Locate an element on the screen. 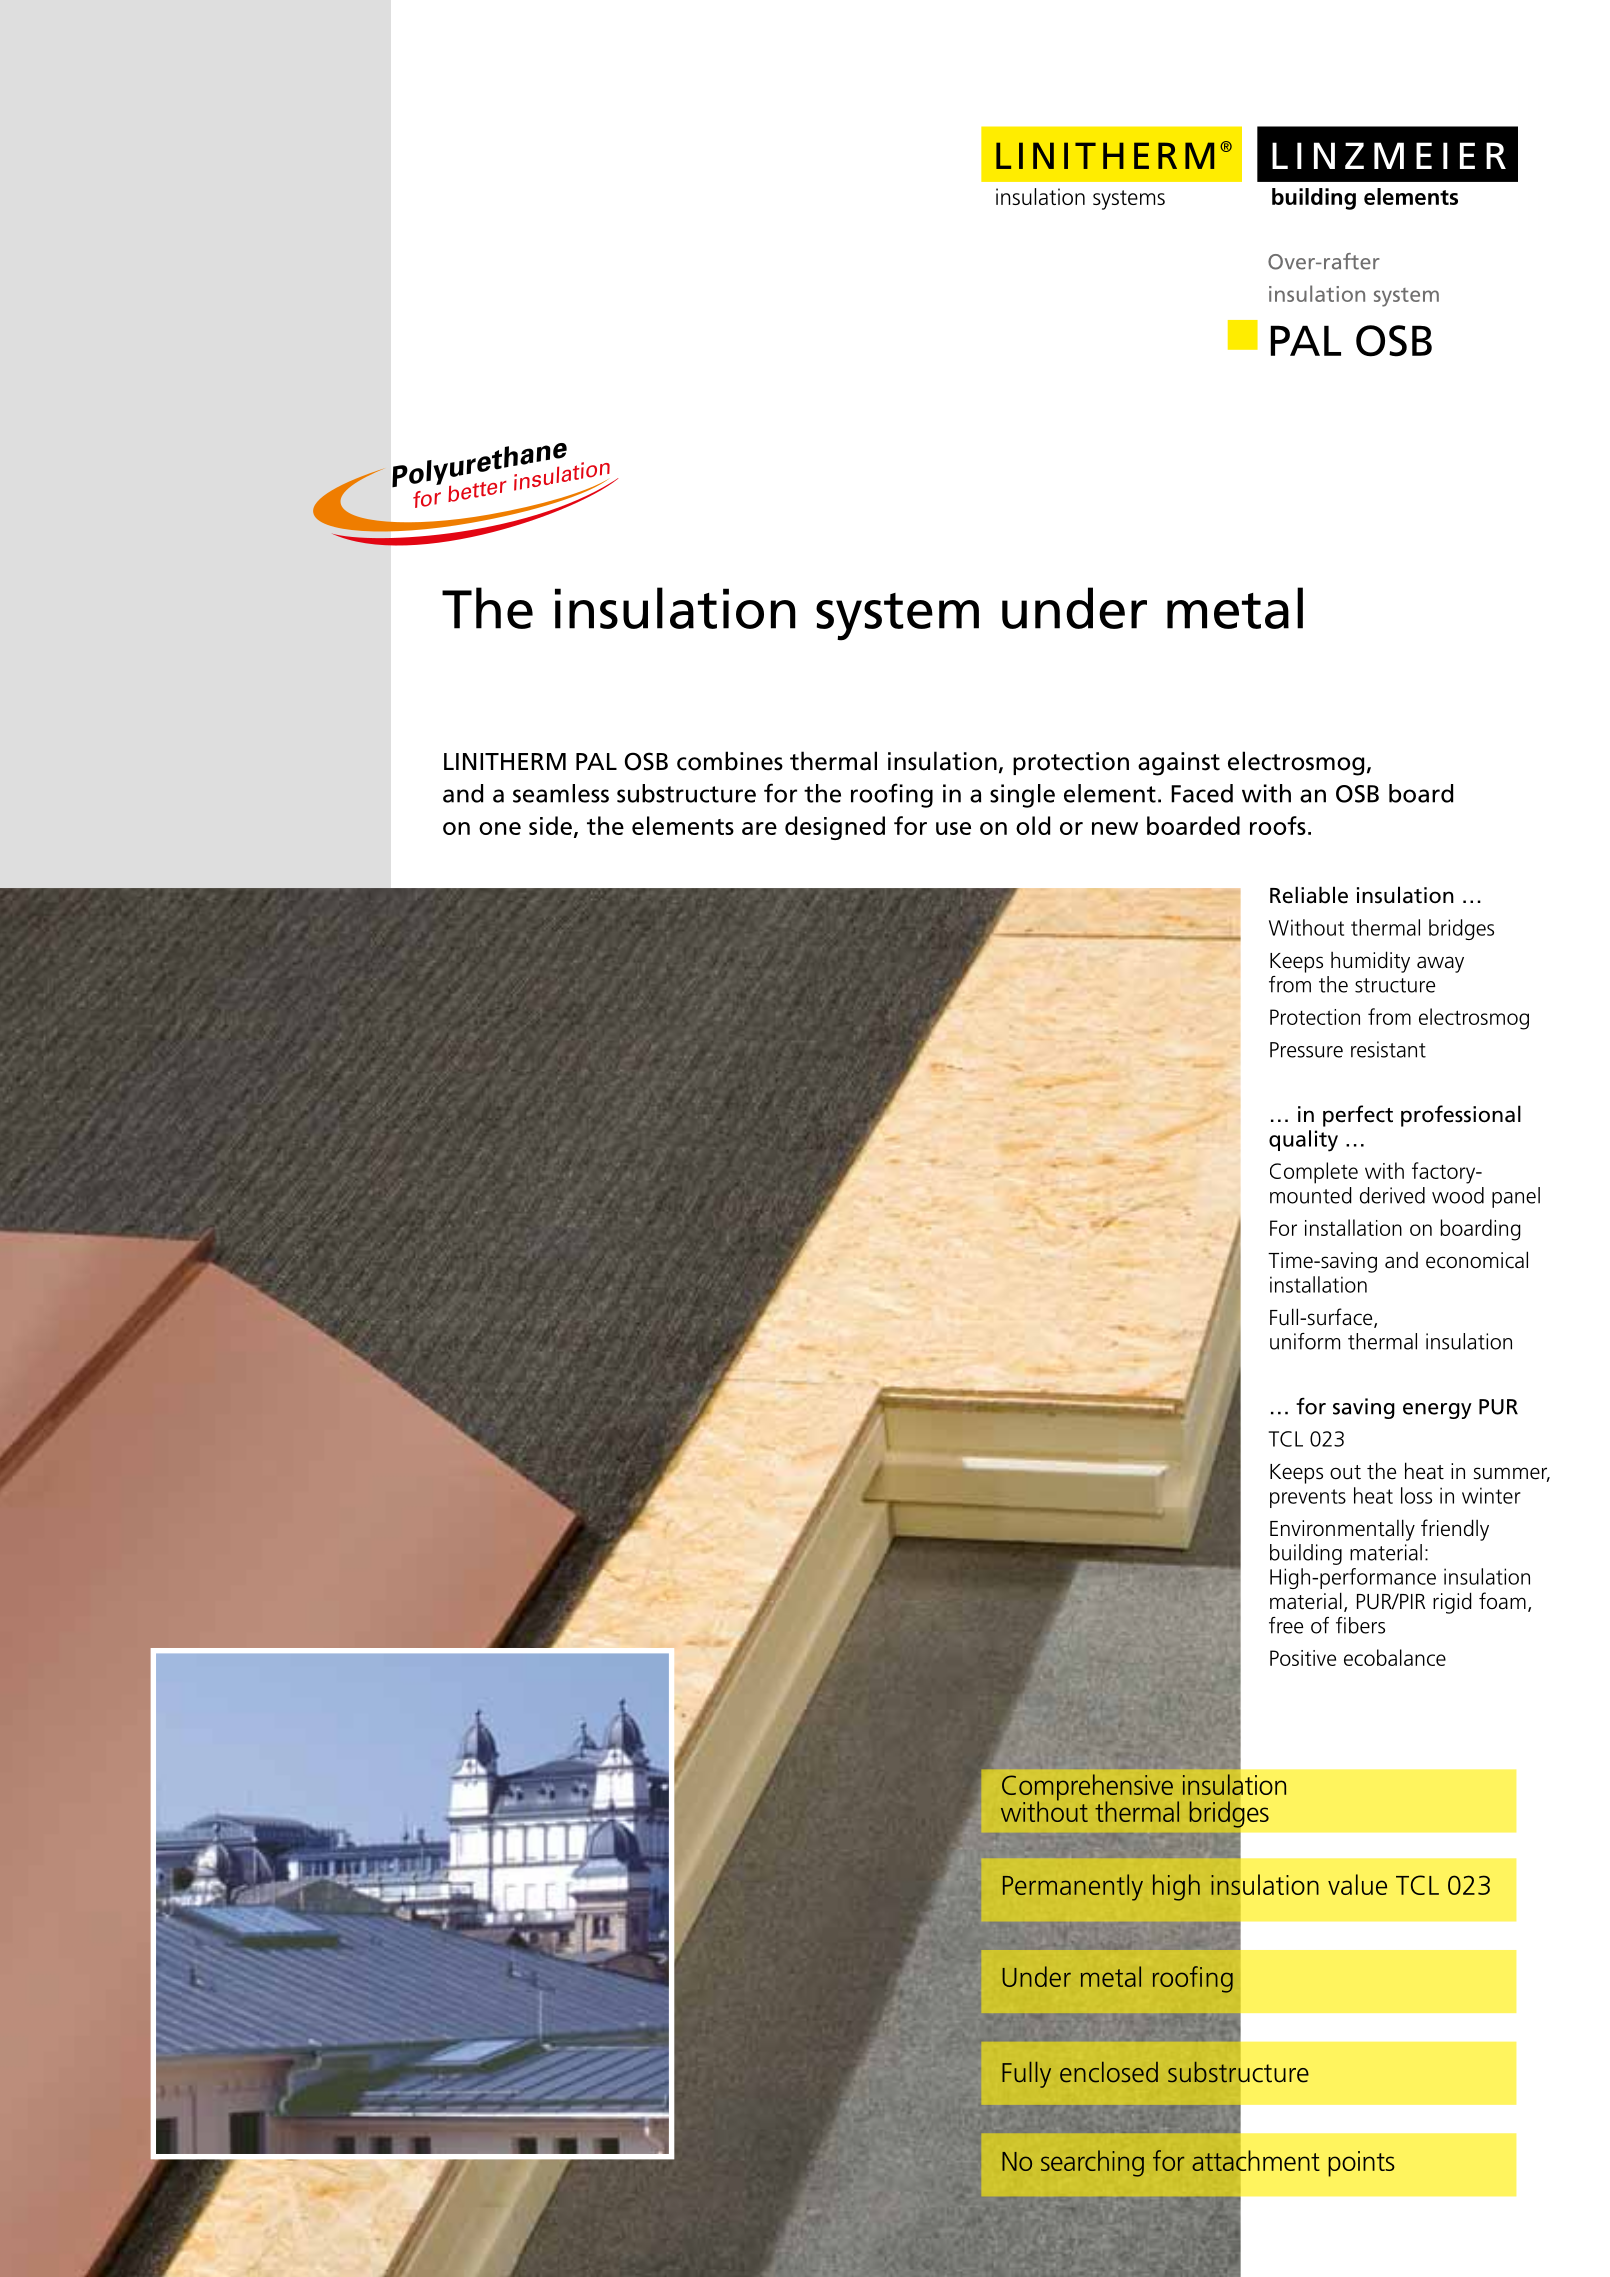 This screenshot has height=2277, width=1610. roofs is located at coordinates (1278, 825).
